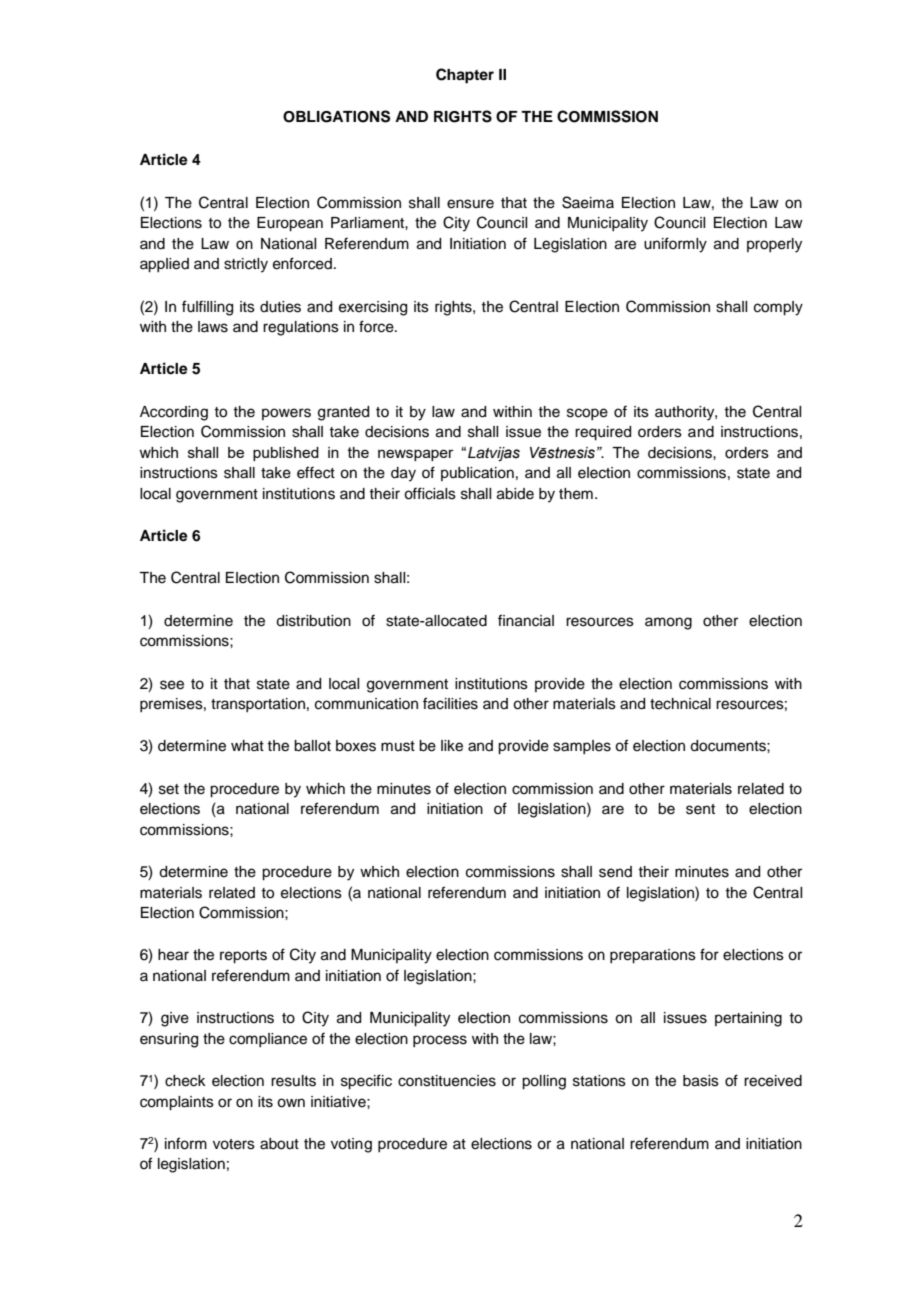  What do you see at coordinates (243, 957) in the screenshot?
I see `reports` at bounding box center [243, 957].
